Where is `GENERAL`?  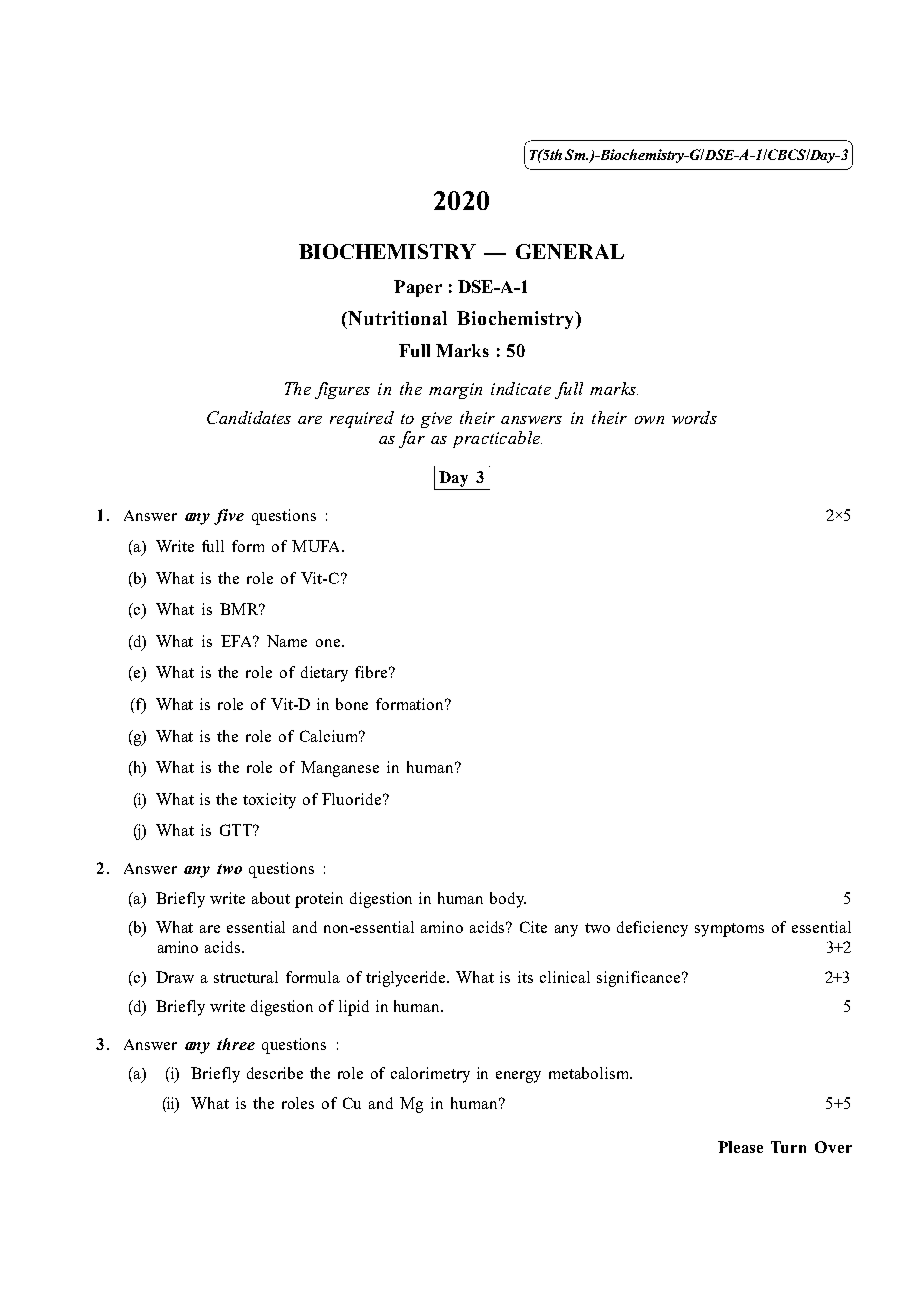 GENERAL is located at coordinates (570, 251).
